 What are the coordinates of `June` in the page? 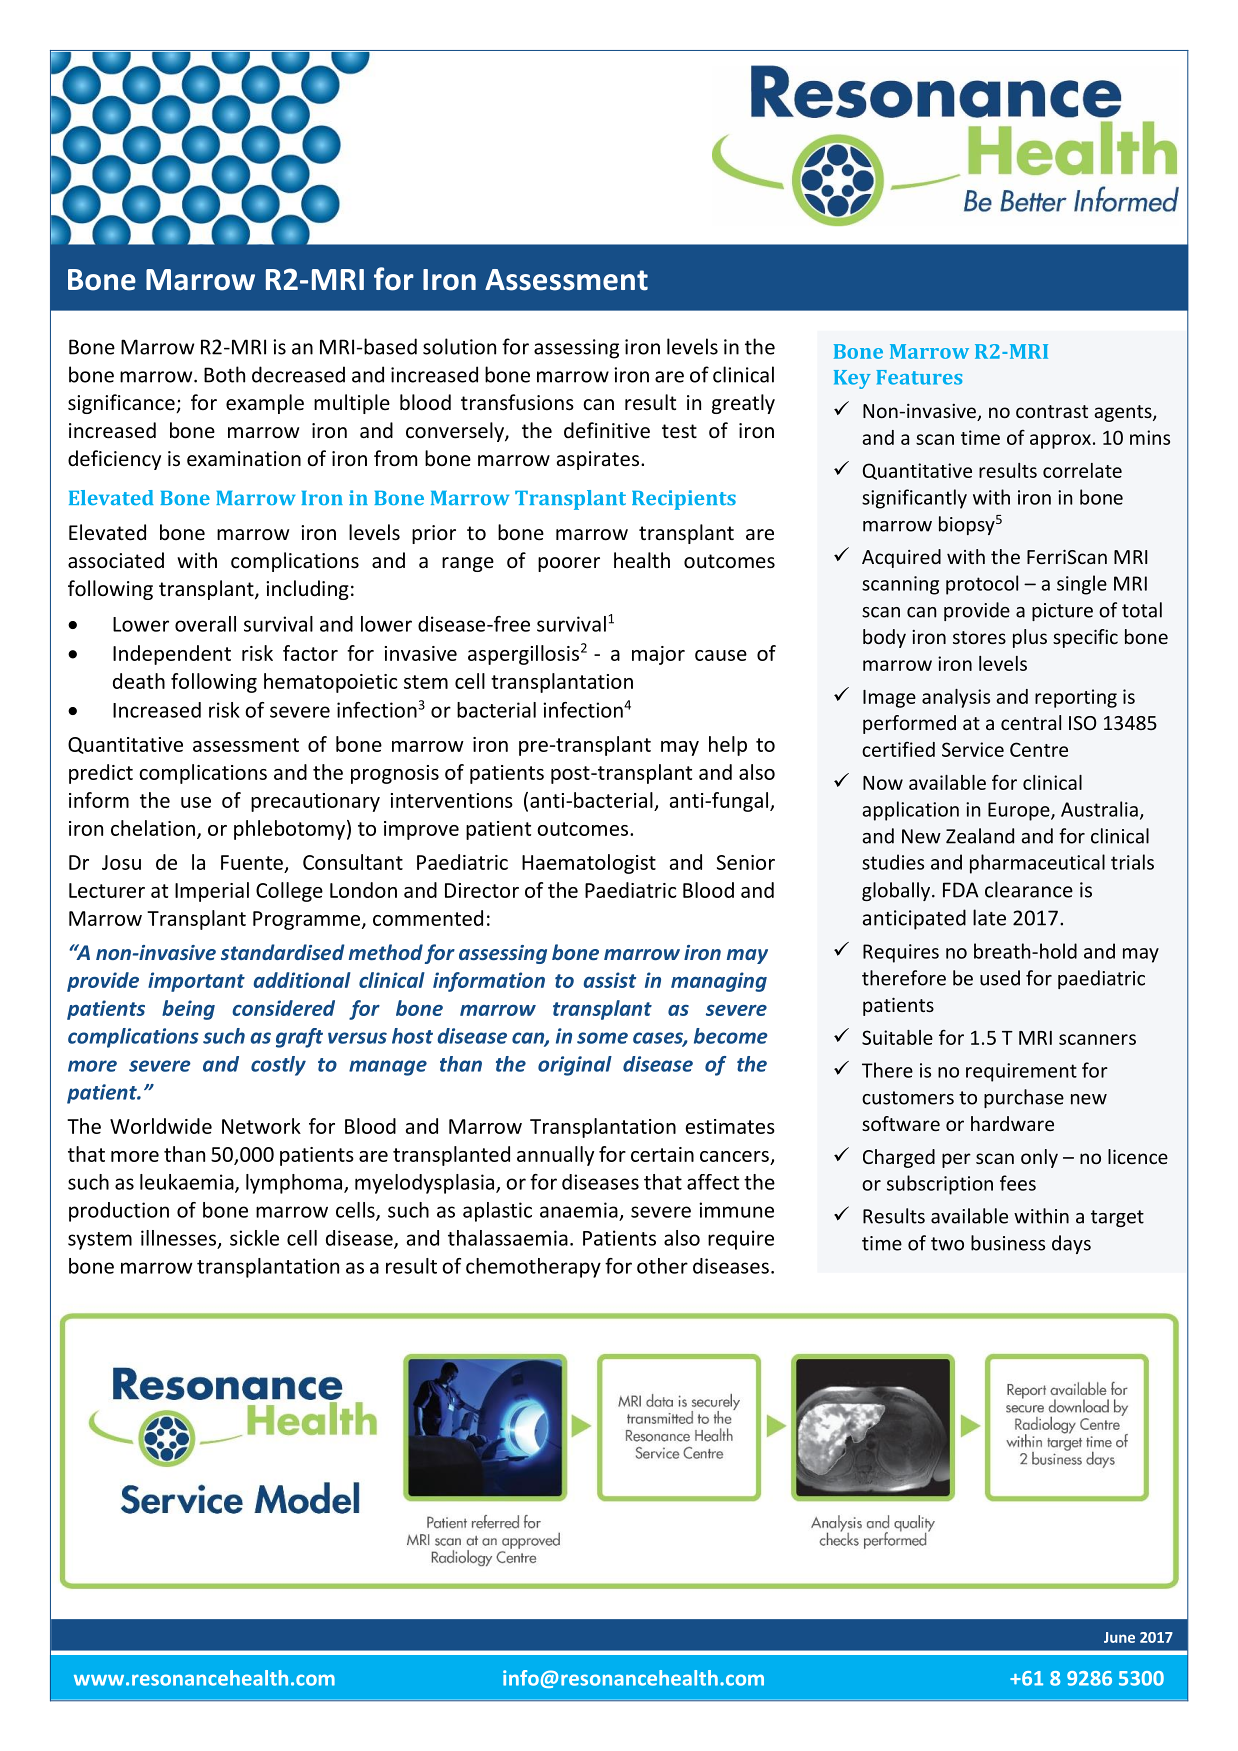 It's located at (1119, 1637).
